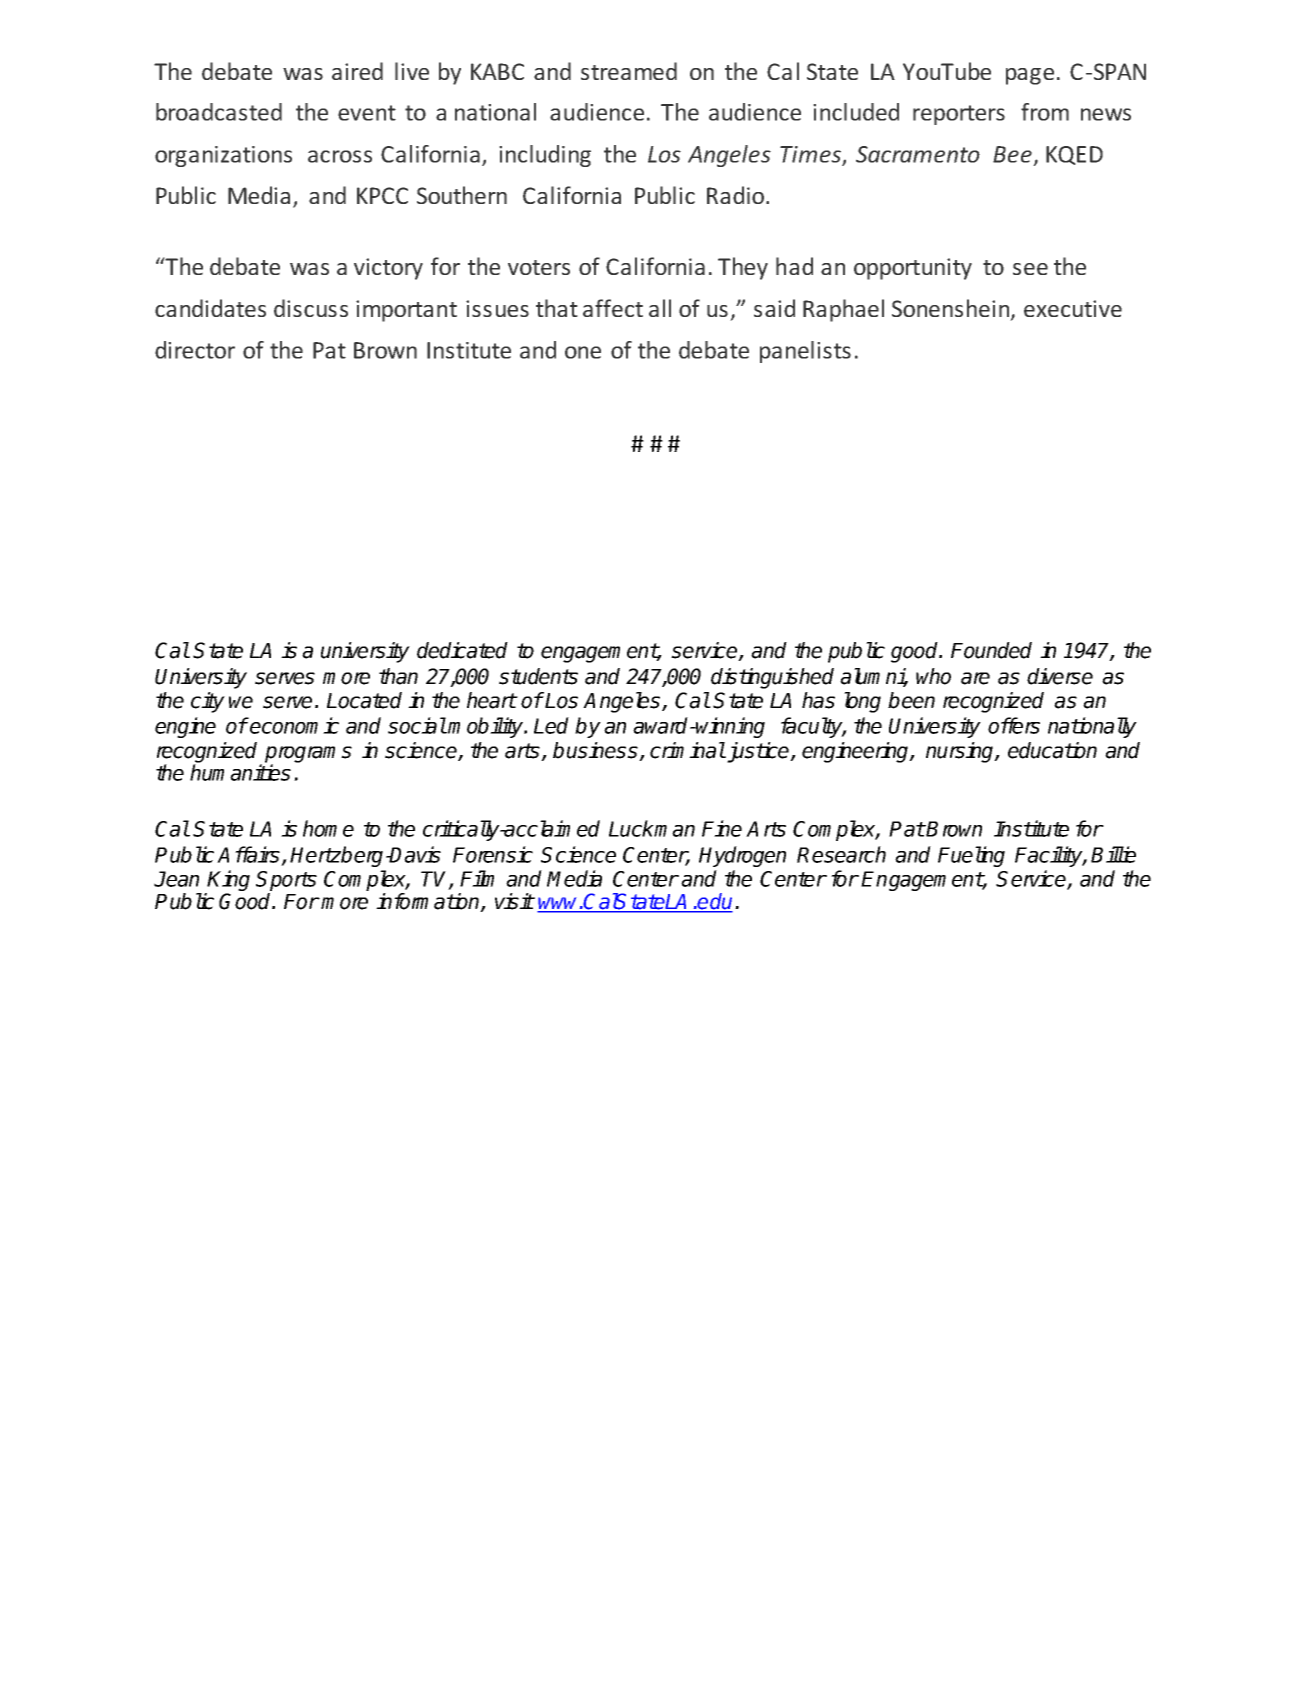 This document has height=1698, width=1312. Describe the element at coordinates (195, 350) in the document. I see `director` at that location.
